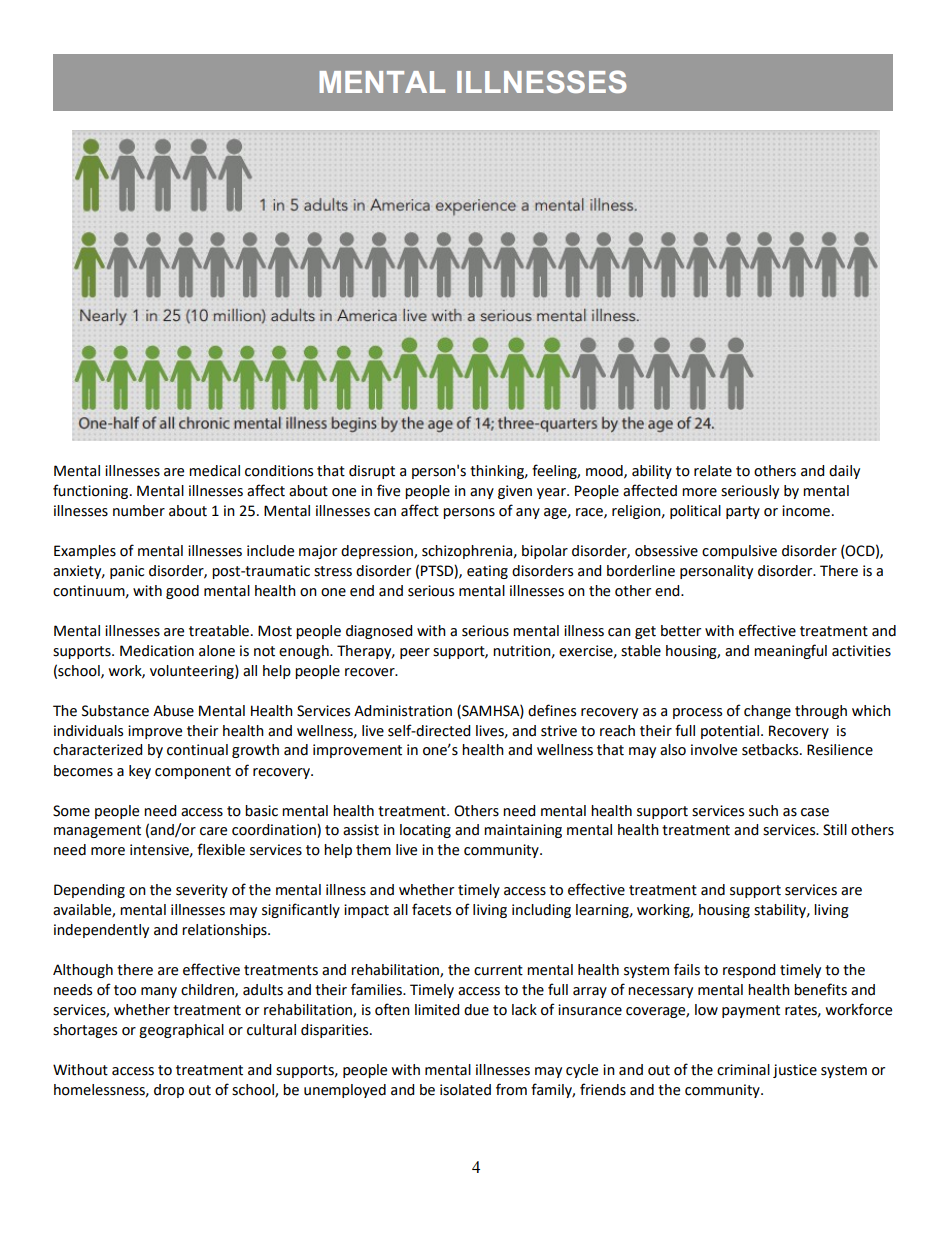 The height and width of the screenshot is (1233, 952). I want to click on isolated, so click(465, 1090).
